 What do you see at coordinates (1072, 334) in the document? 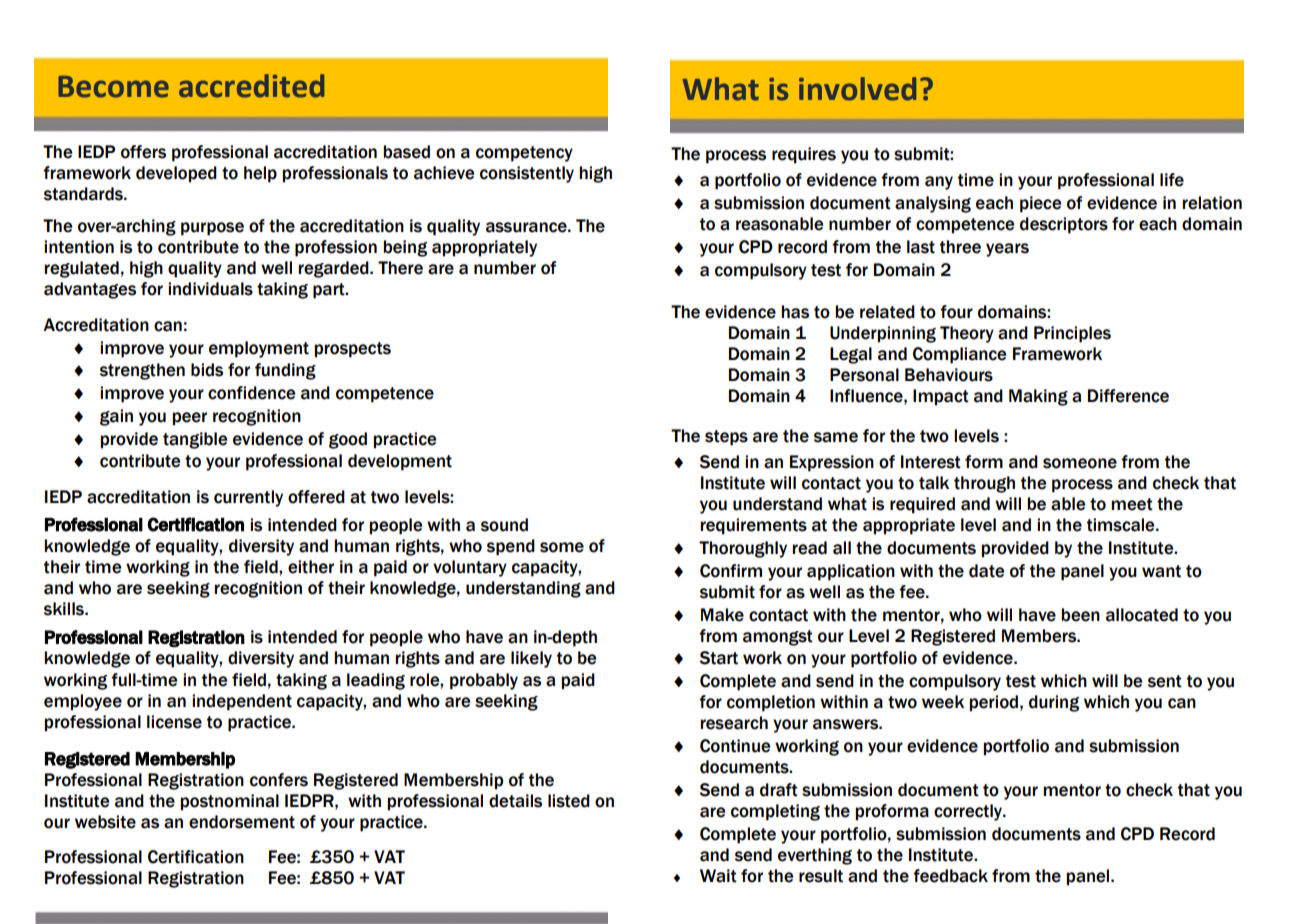
I see `Principles` at bounding box center [1072, 334].
